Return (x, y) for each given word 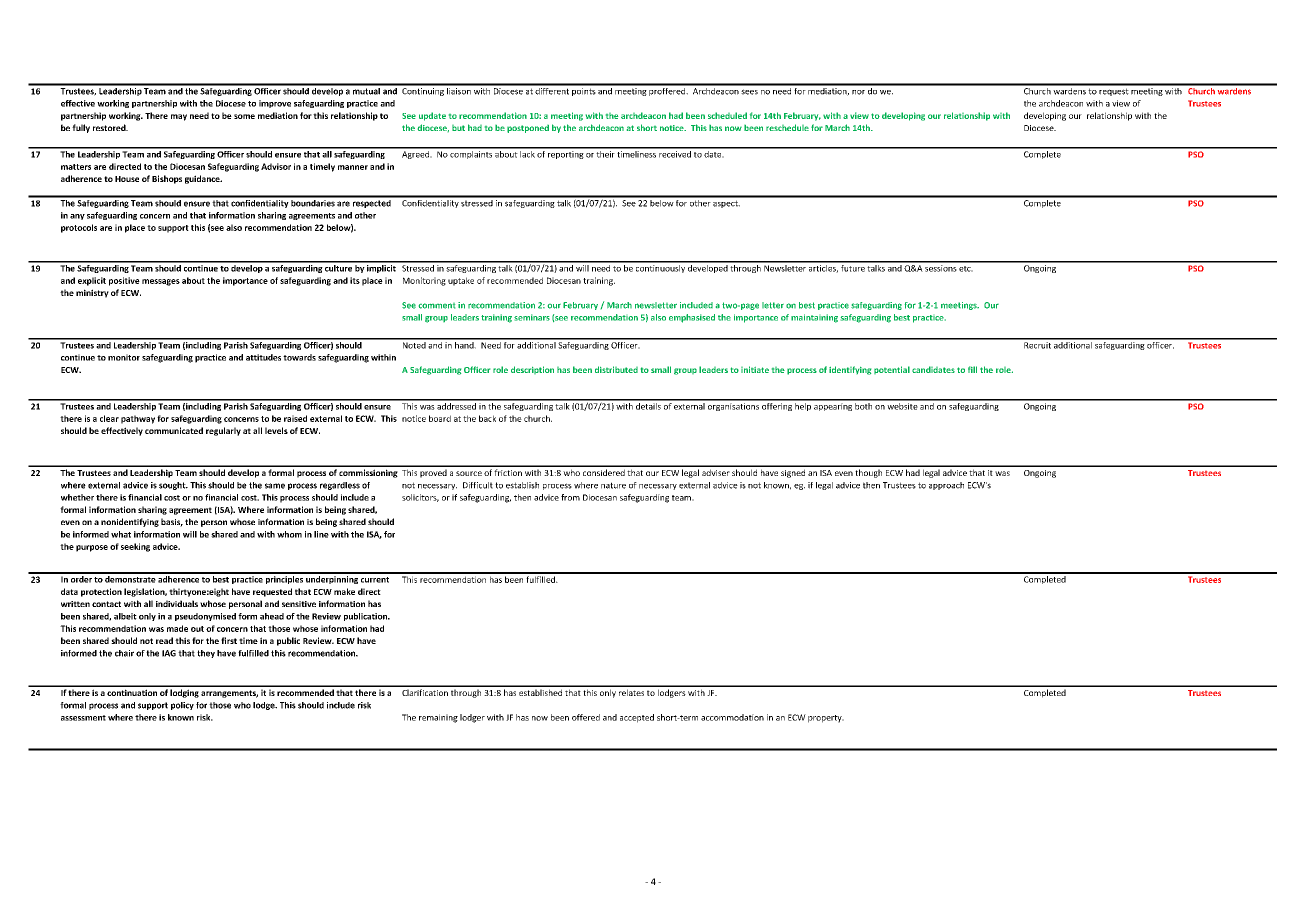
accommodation (732, 717)
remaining (438, 718)
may (179, 117)
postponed (528, 129)
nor (858, 92)
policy (182, 706)
